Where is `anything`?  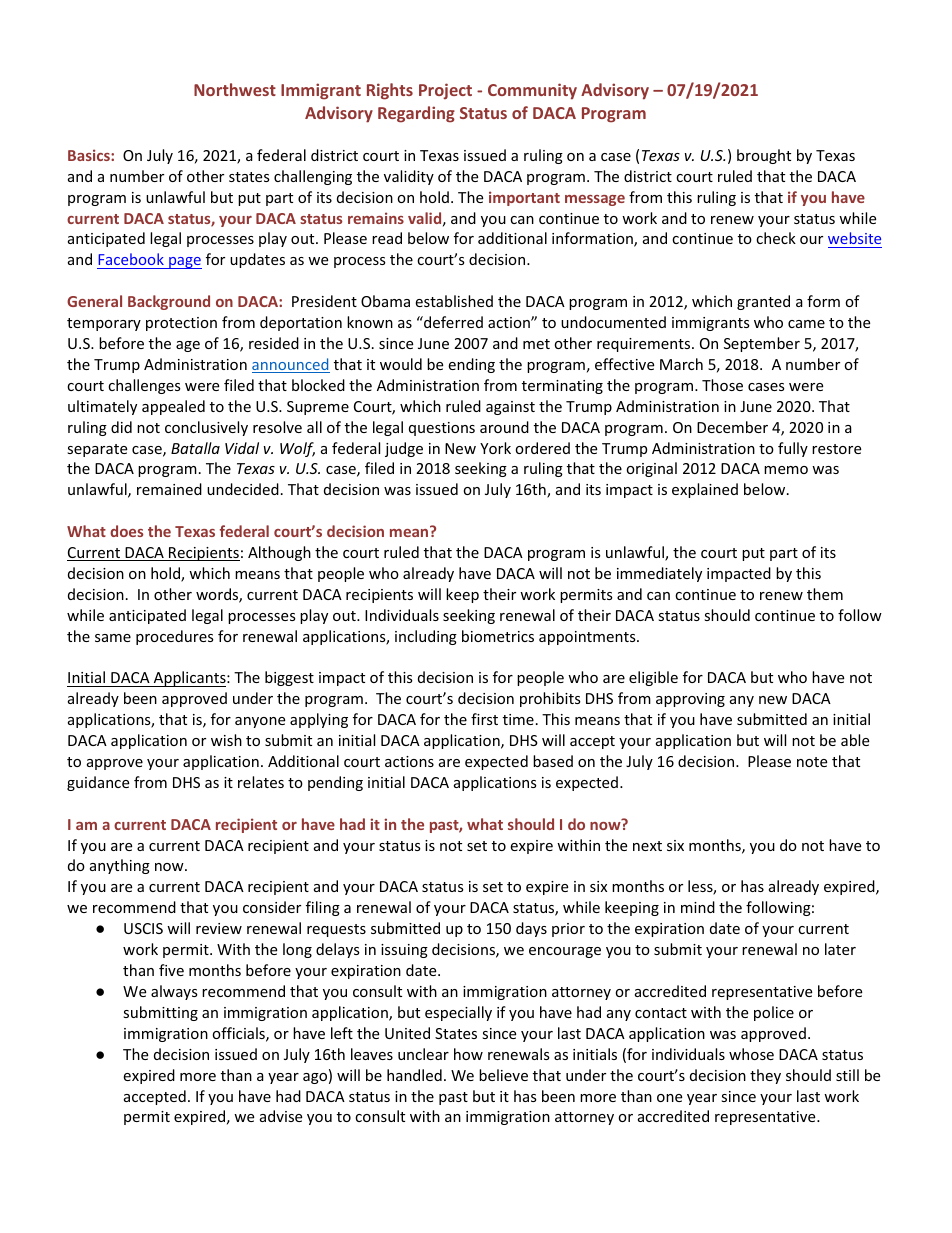 anything is located at coordinates (120, 866).
